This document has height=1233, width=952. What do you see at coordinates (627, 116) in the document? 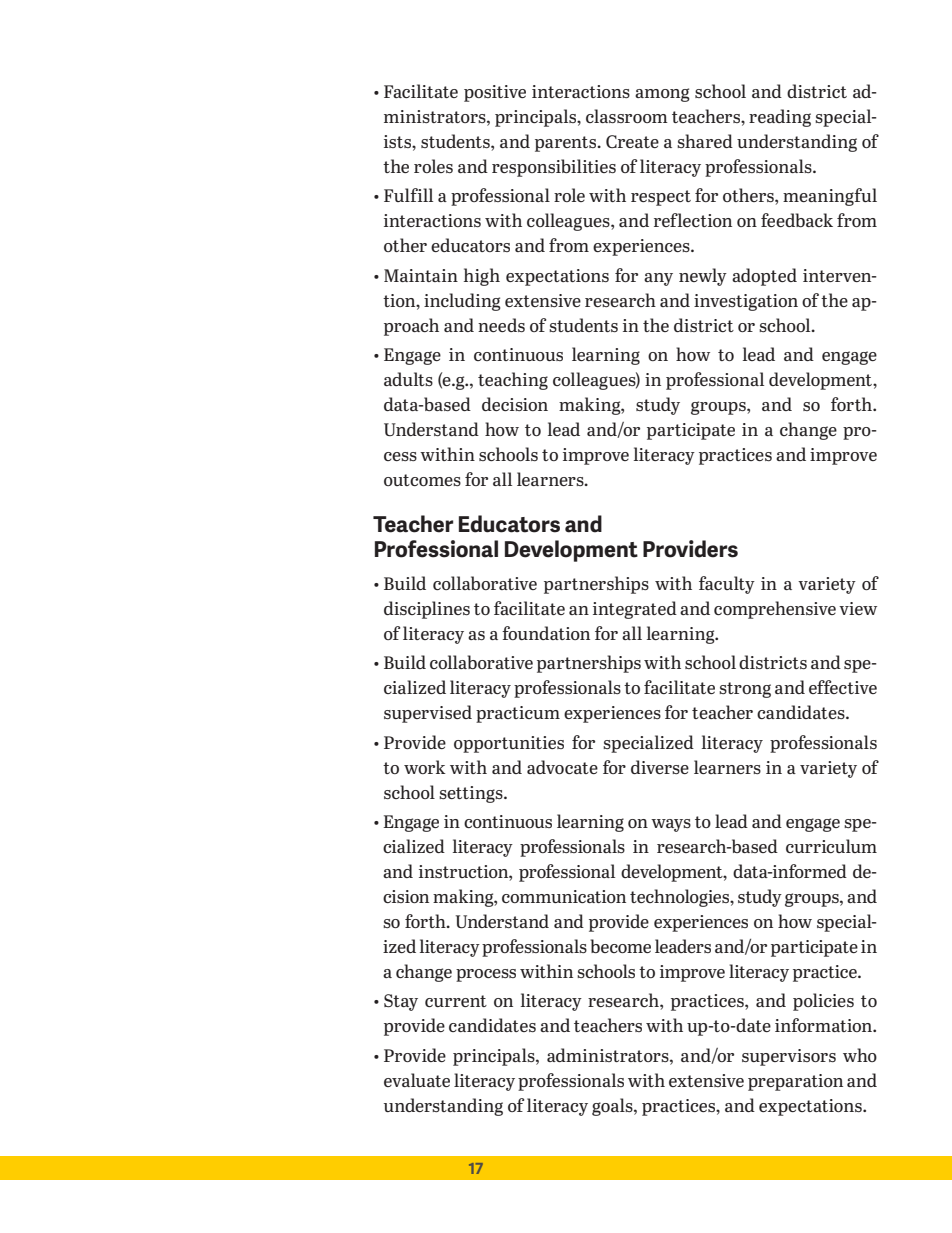
I see `classroom` at bounding box center [627, 116].
